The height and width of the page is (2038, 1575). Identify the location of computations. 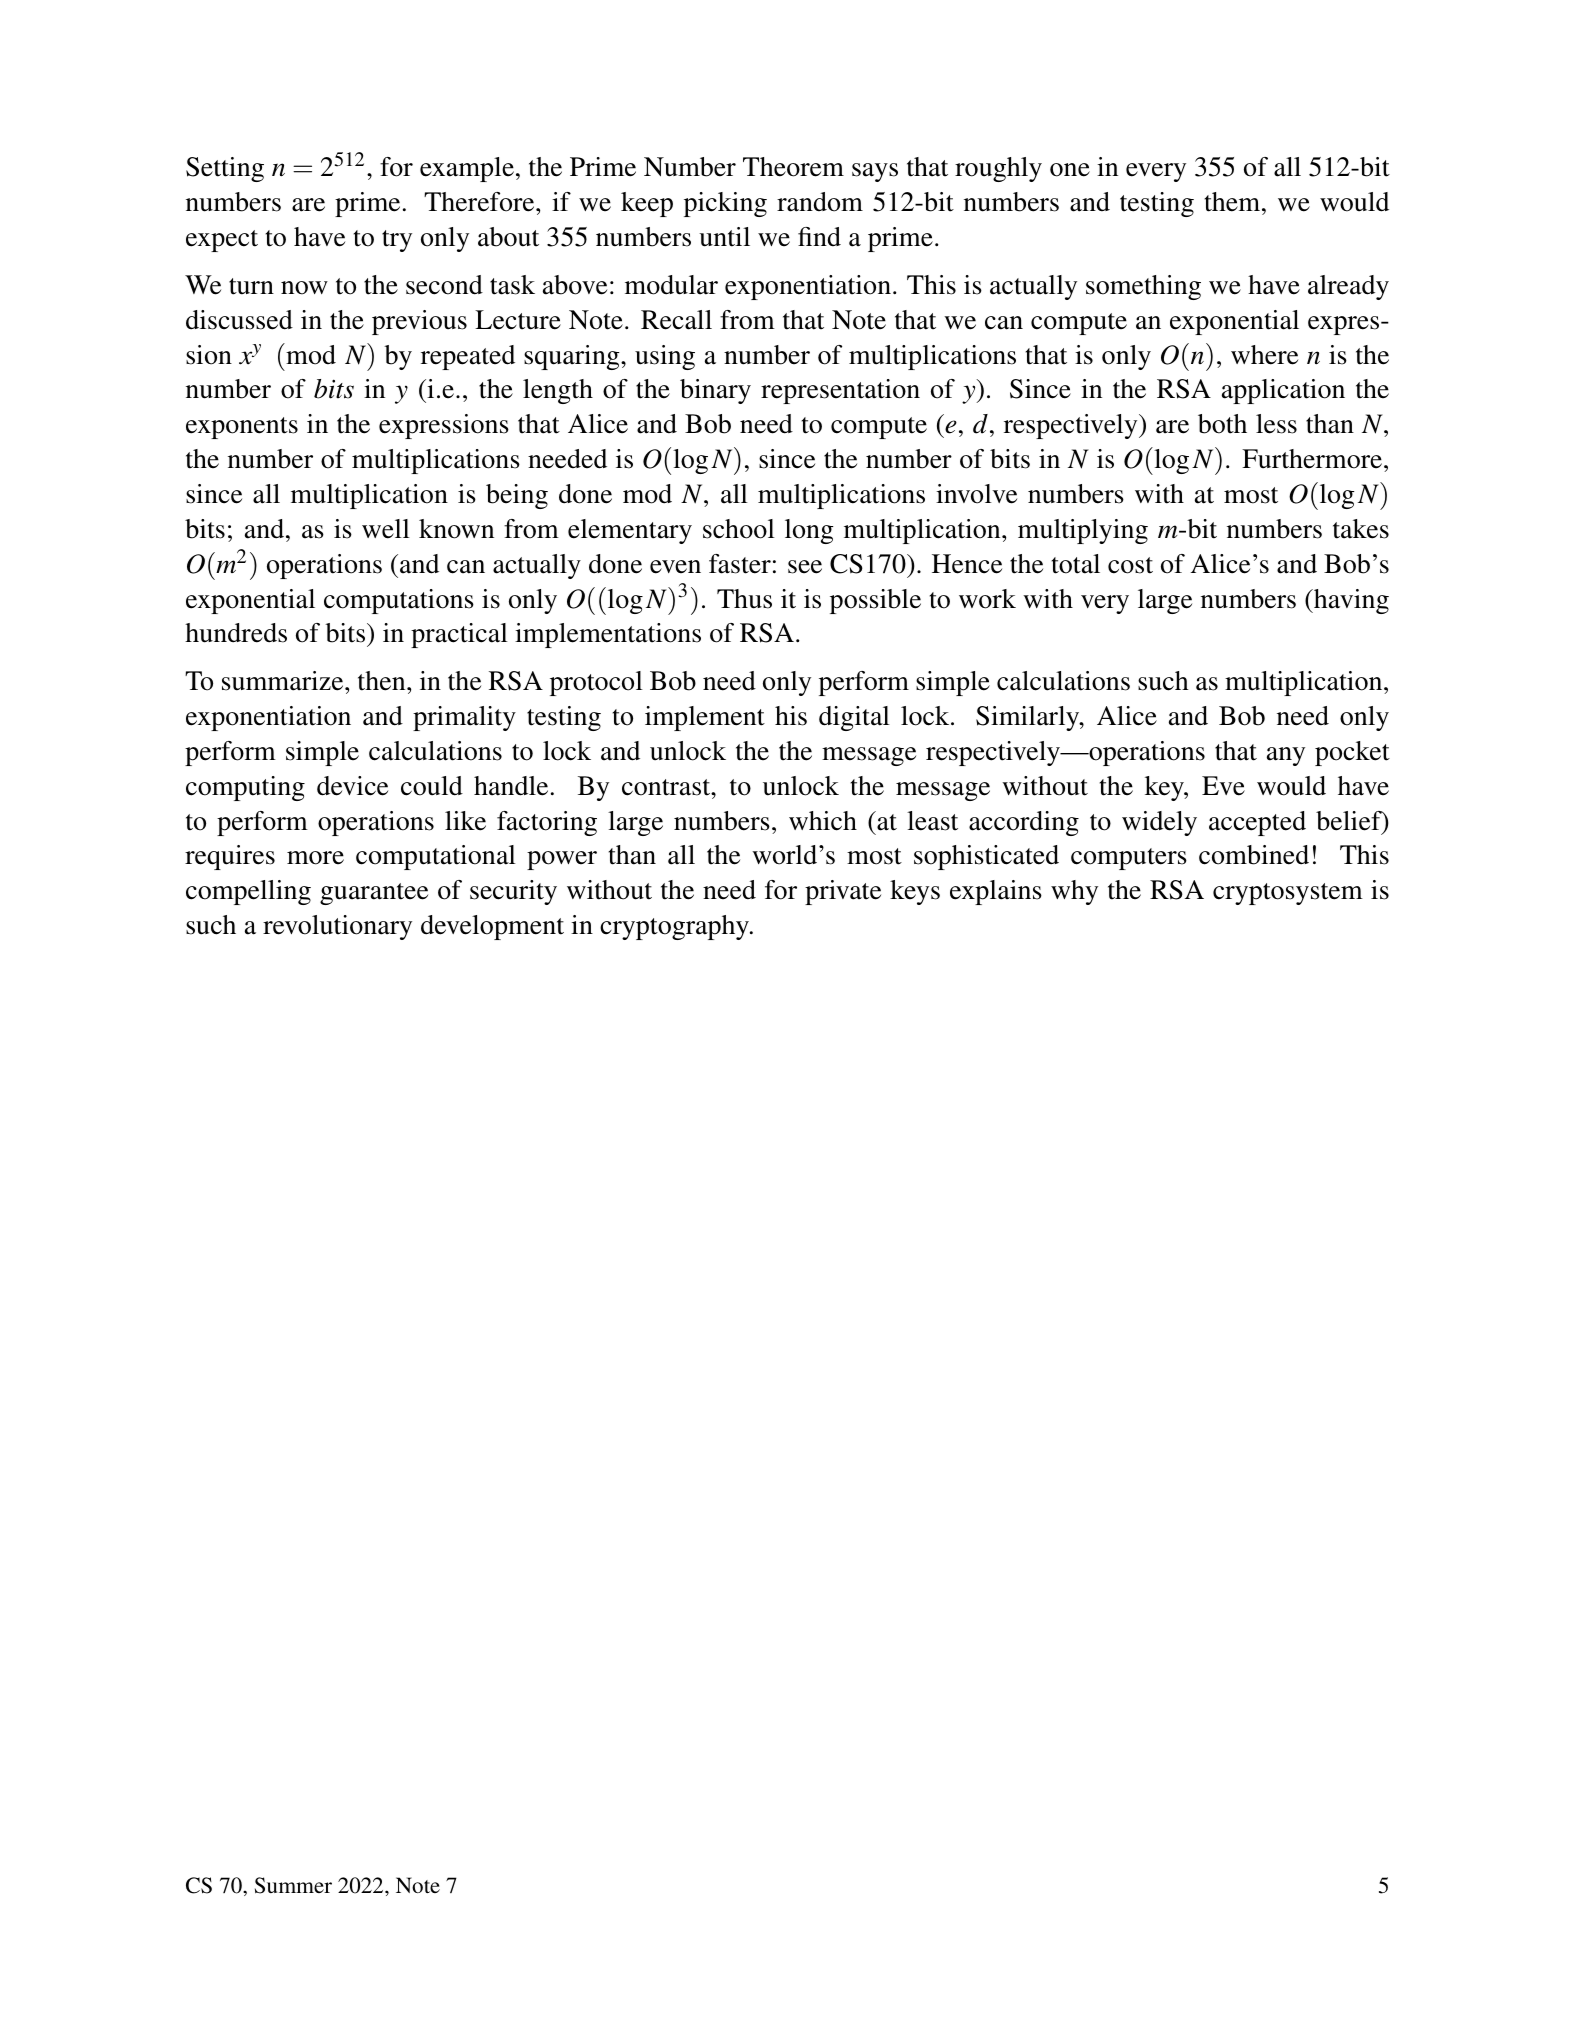
(399, 601).
